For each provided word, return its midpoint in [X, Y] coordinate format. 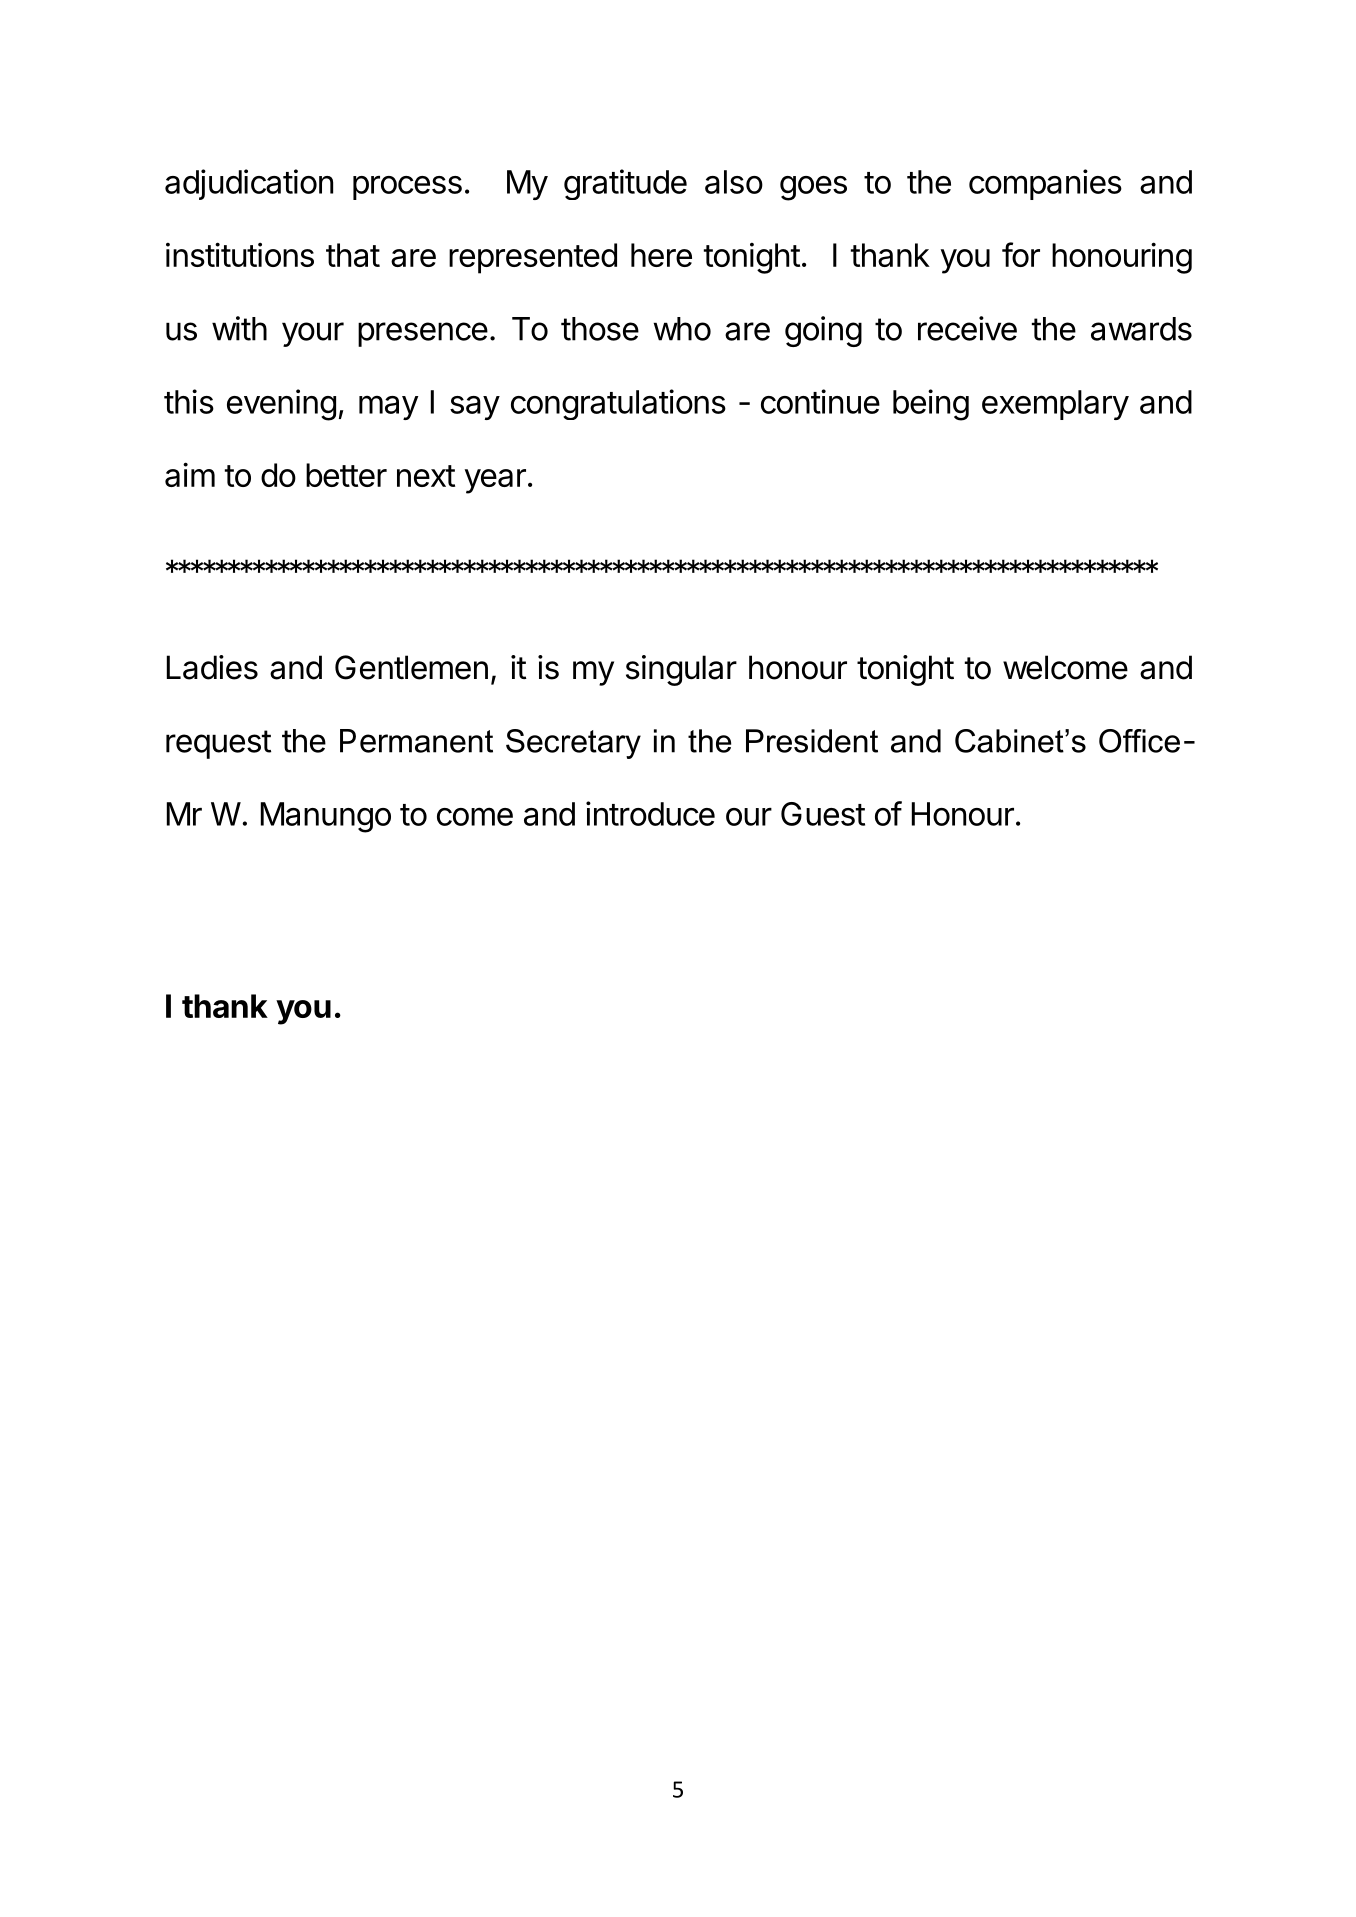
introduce [650, 813]
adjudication [249, 184]
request [218, 744]
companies [1045, 184]
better [346, 475]
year [495, 481]
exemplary [1055, 405]
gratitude [625, 184]
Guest [823, 814]
